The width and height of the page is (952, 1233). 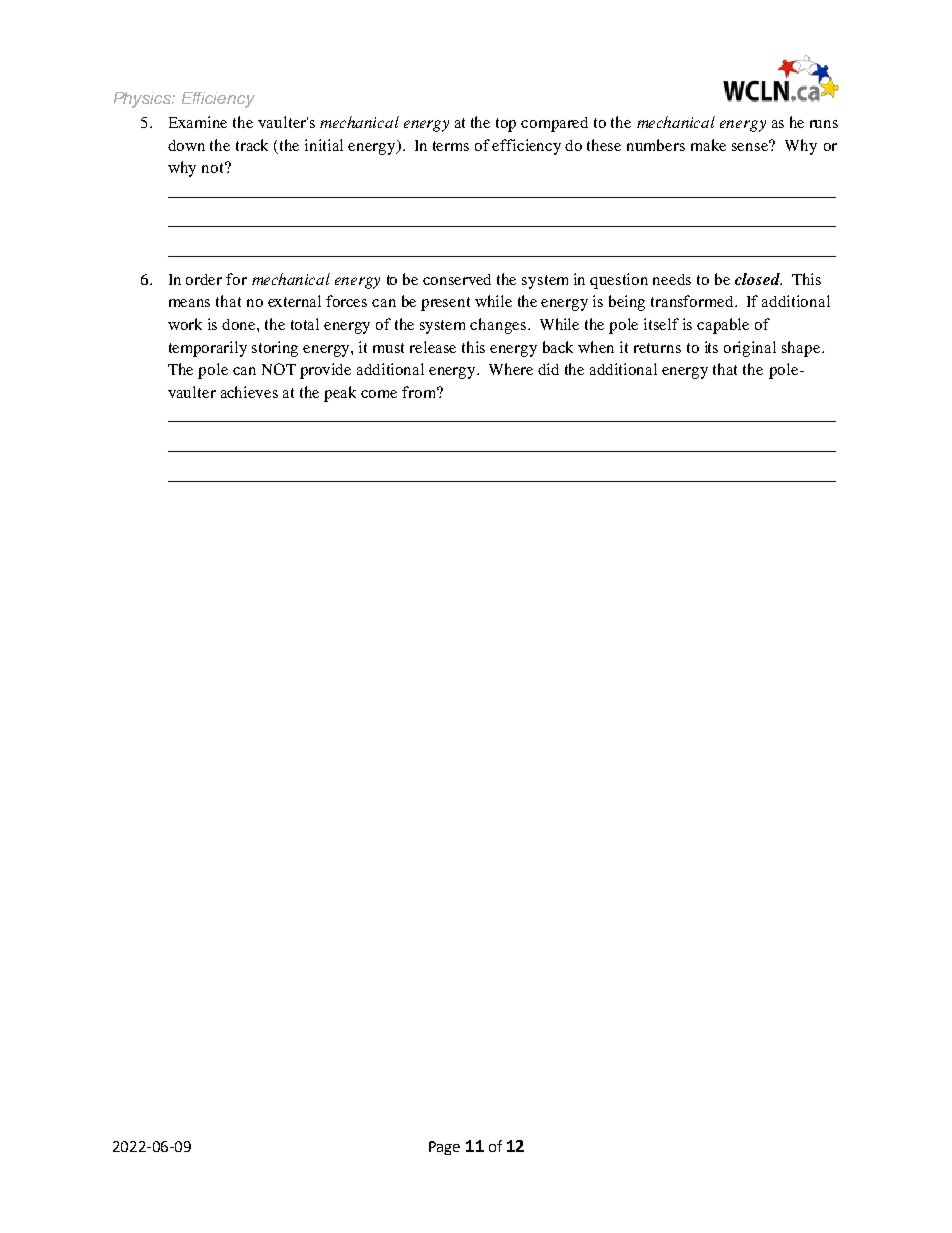 What do you see at coordinates (420, 392) in the page?
I see `from` at bounding box center [420, 392].
